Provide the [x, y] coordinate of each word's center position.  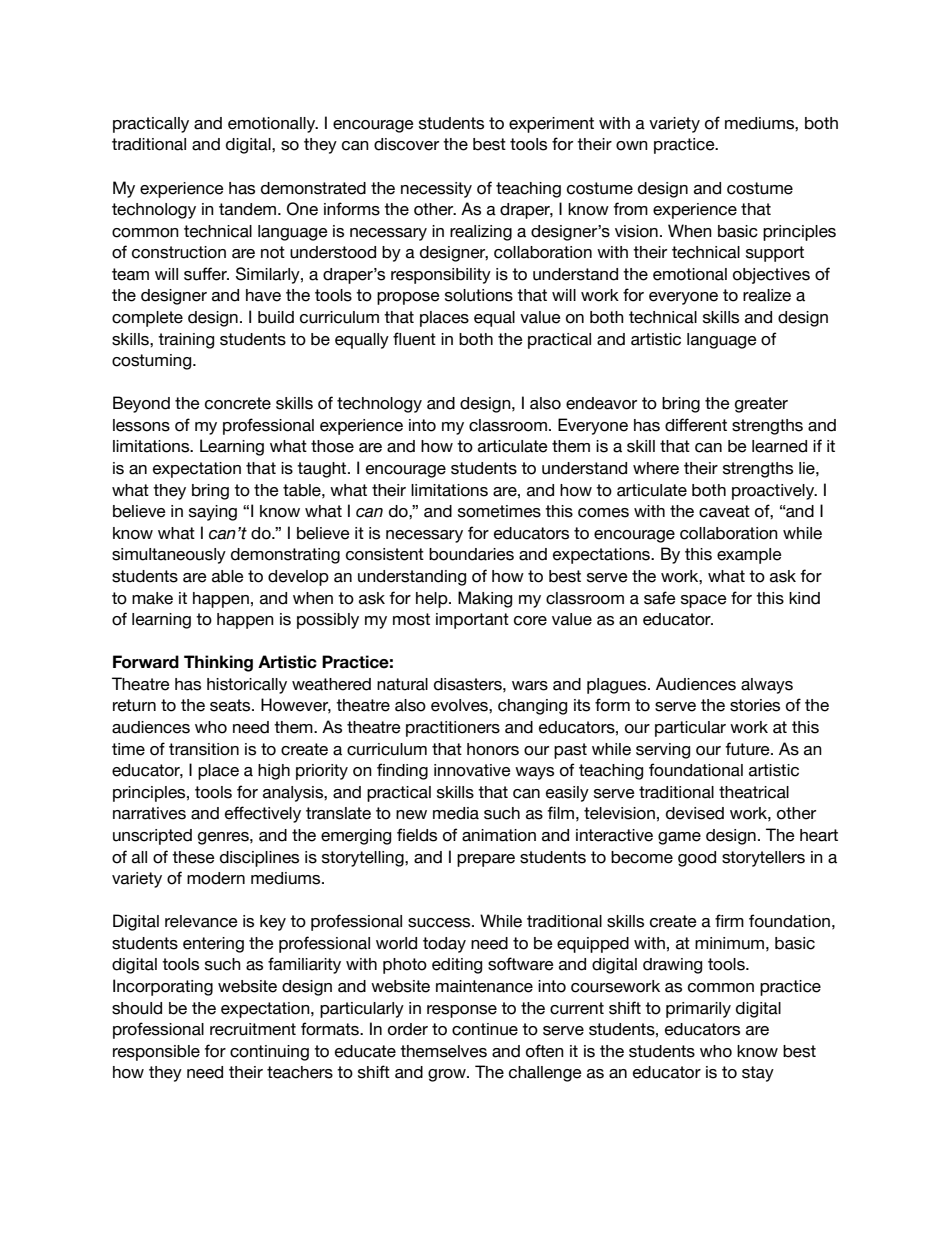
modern [216, 878]
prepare [486, 860]
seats [231, 705]
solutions [479, 295]
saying [213, 513]
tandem [249, 209]
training [186, 341]
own [632, 146]
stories [755, 705]
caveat [724, 511]
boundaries [471, 554]
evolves [460, 705]
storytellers [763, 859]
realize [767, 295]
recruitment [253, 1029]
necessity [436, 190]
